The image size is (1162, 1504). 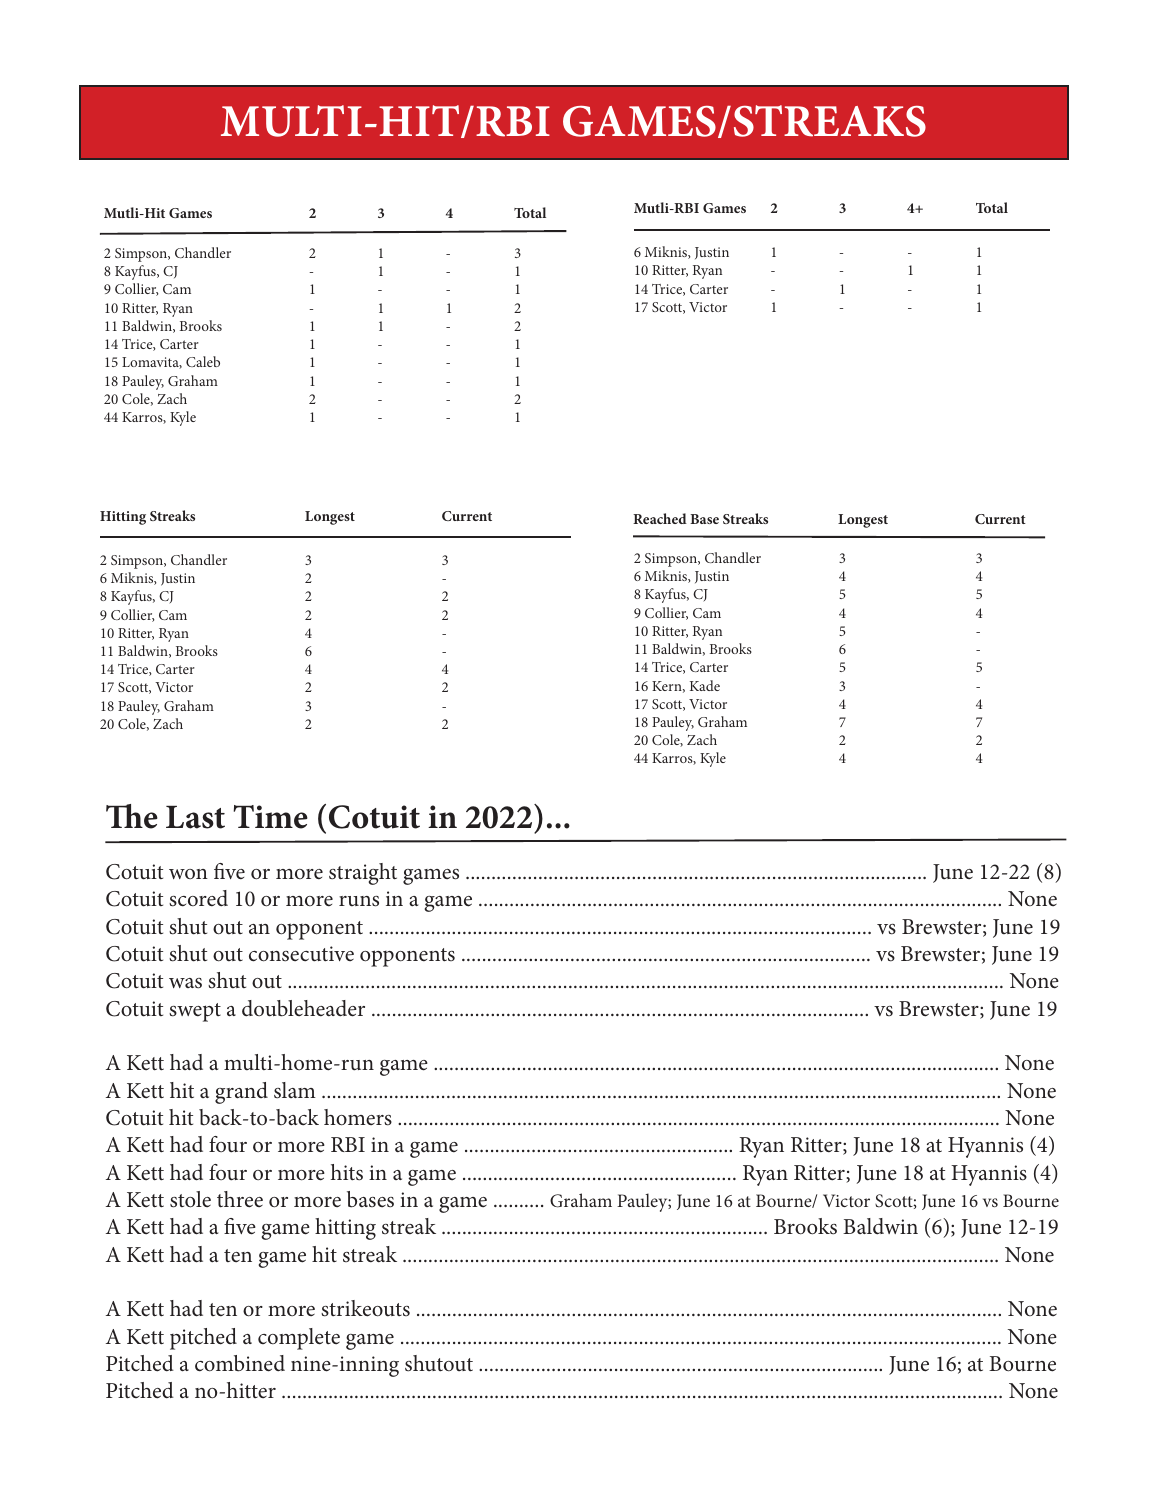 What do you see at coordinates (295, 1090) in the screenshot?
I see `slam` at bounding box center [295, 1090].
